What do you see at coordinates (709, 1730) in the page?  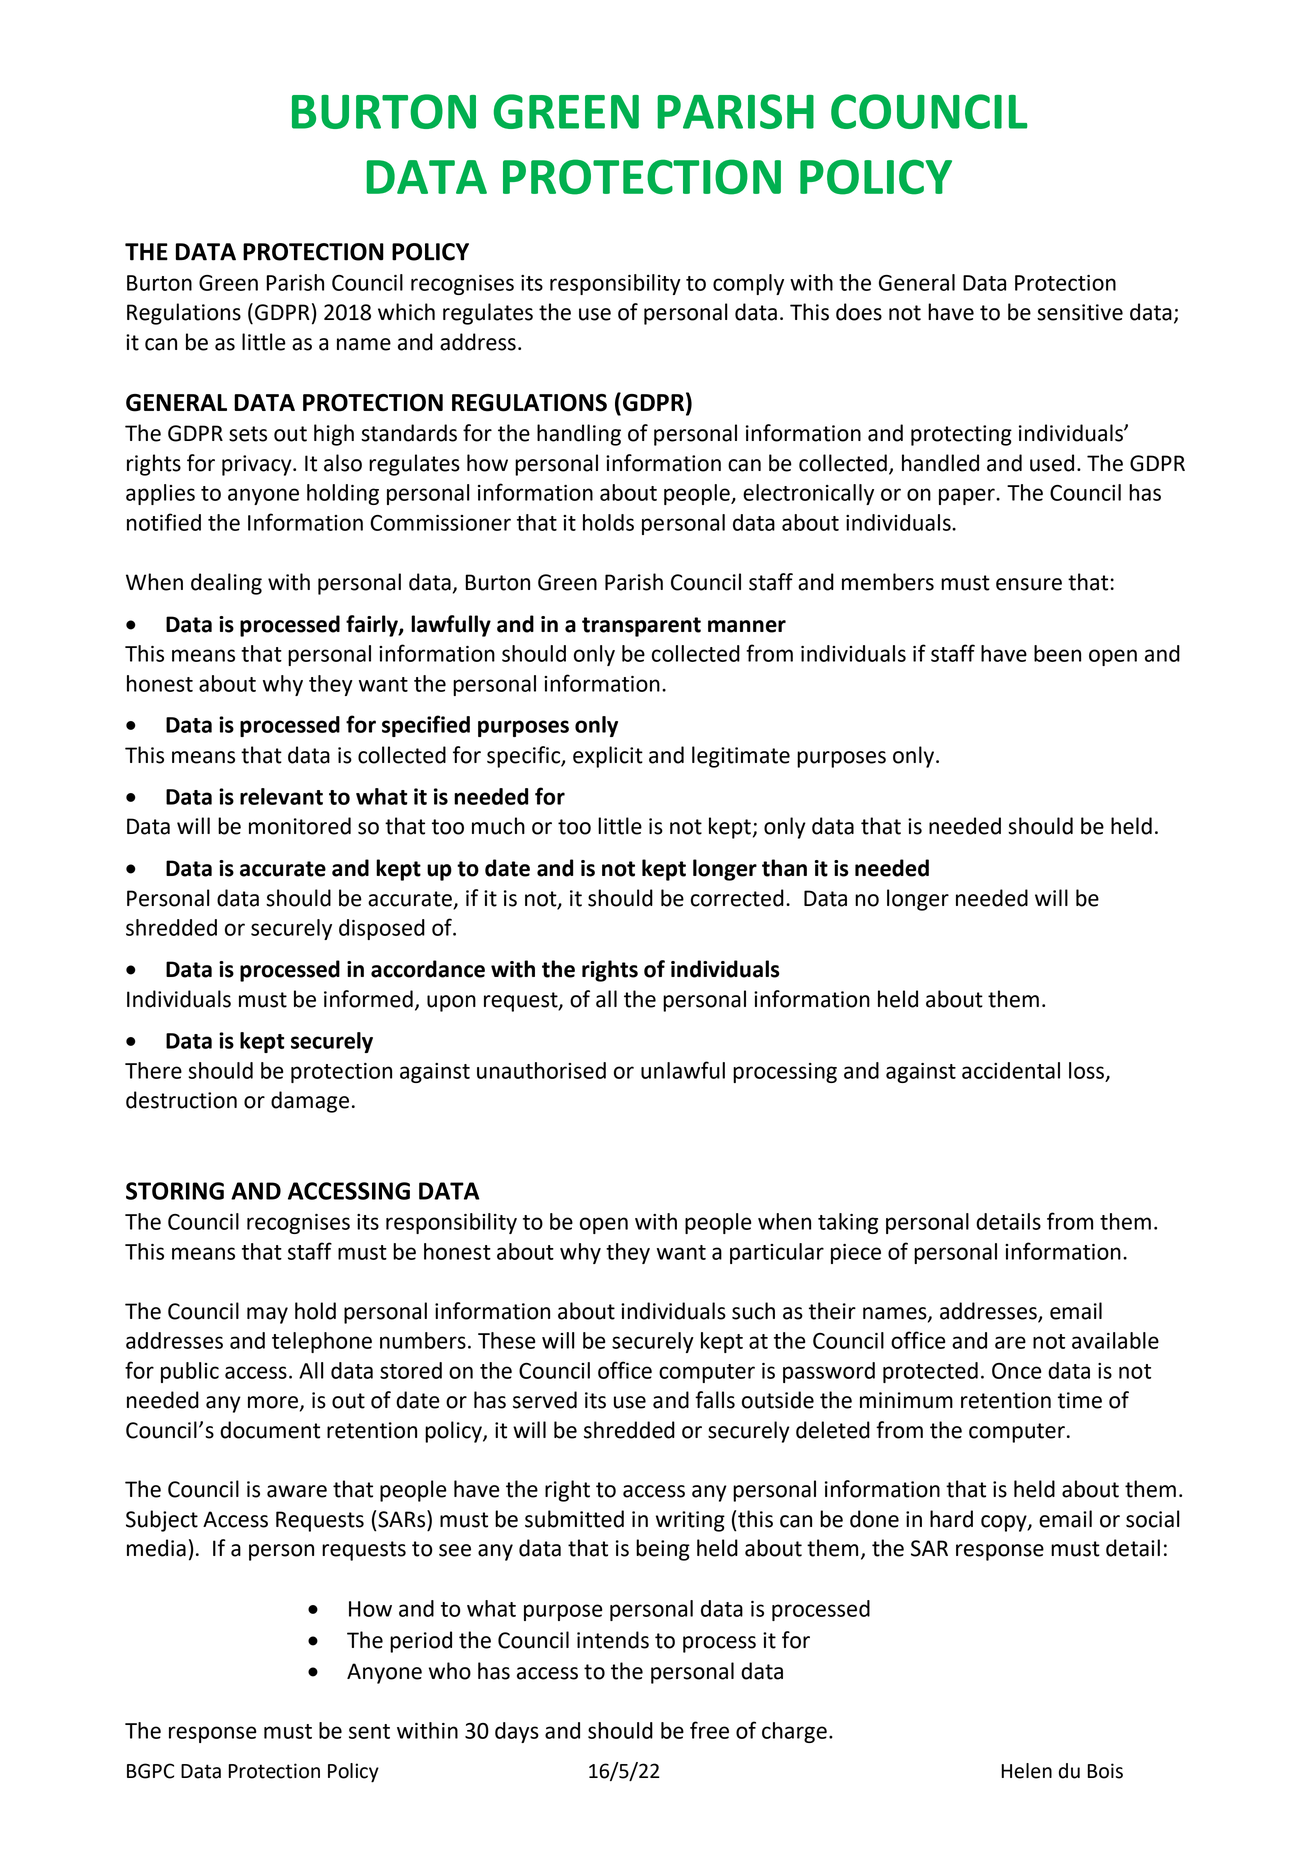 I see `free` at bounding box center [709, 1730].
